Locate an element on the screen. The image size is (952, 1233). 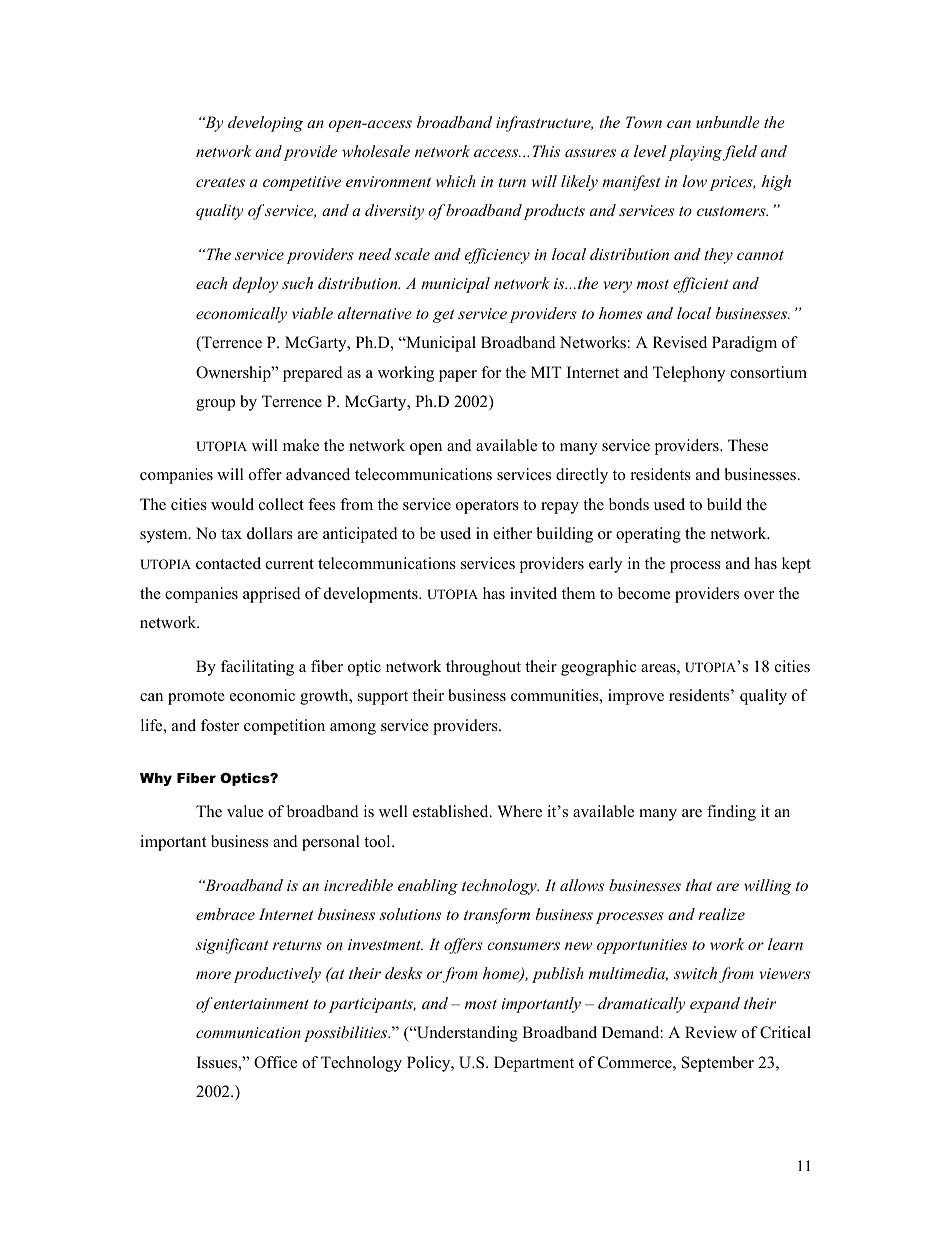
Understanding is located at coordinates (466, 1034).
